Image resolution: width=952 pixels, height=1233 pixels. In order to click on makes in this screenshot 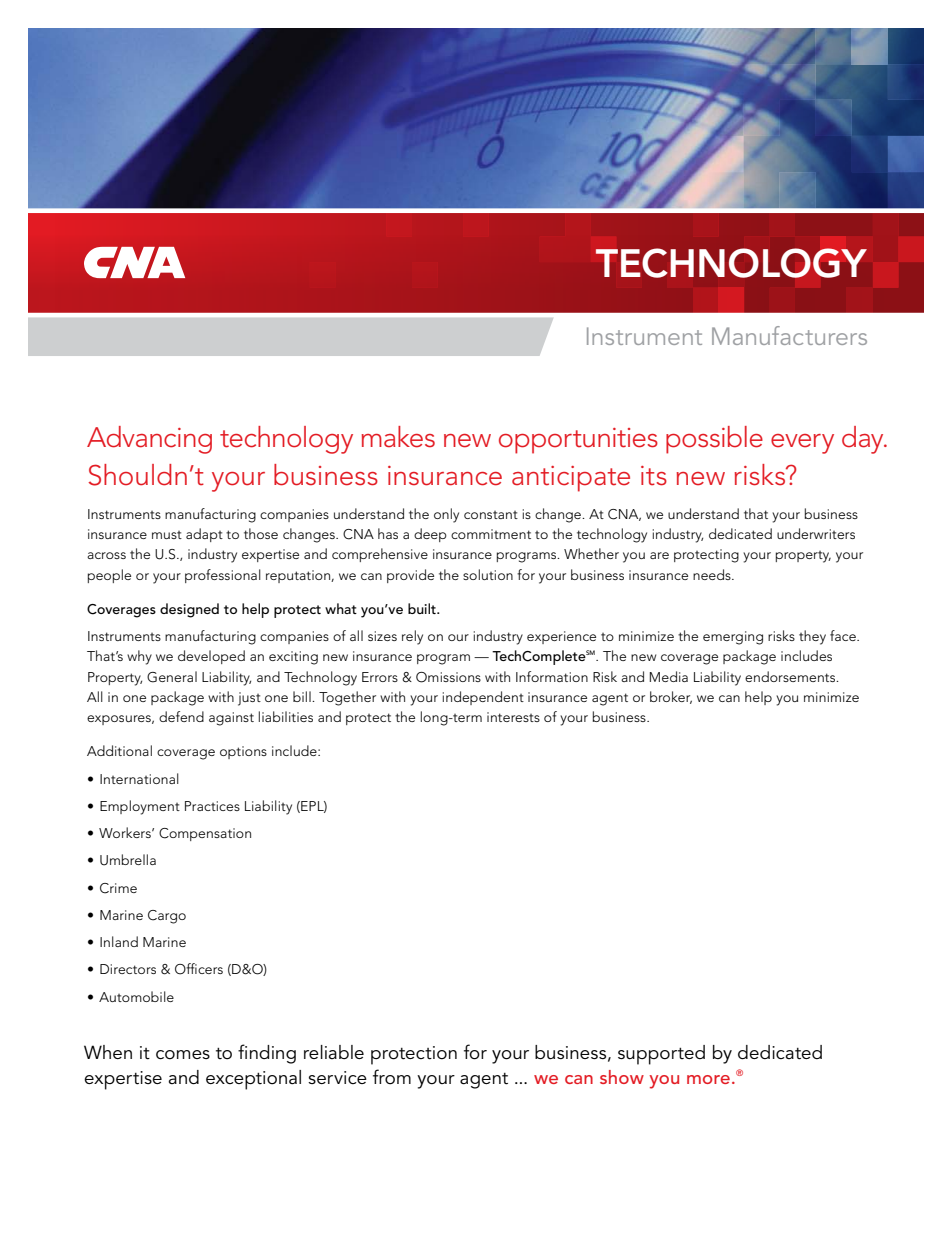, I will do `click(398, 437)`.
